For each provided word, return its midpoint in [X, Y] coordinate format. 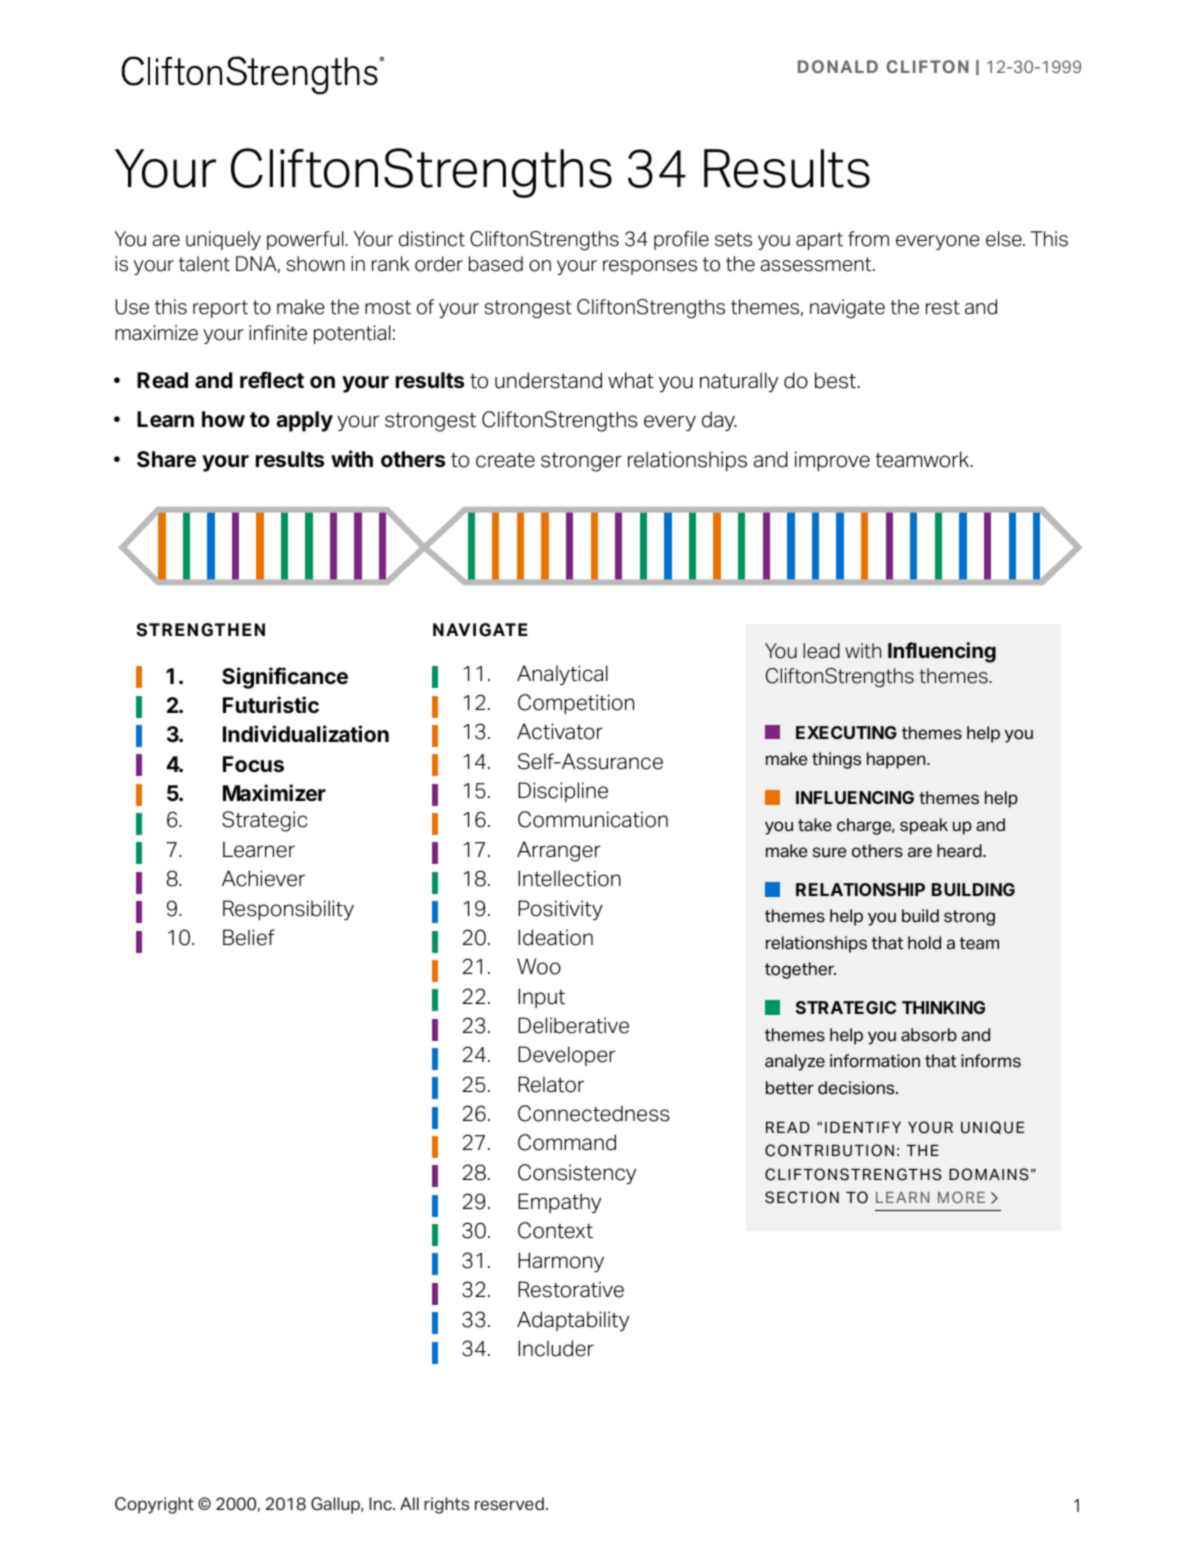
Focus [253, 764]
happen [897, 760]
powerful [306, 240]
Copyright [154, 1505]
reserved [509, 1504]
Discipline [563, 792]
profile [681, 240]
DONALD [838, 66]
